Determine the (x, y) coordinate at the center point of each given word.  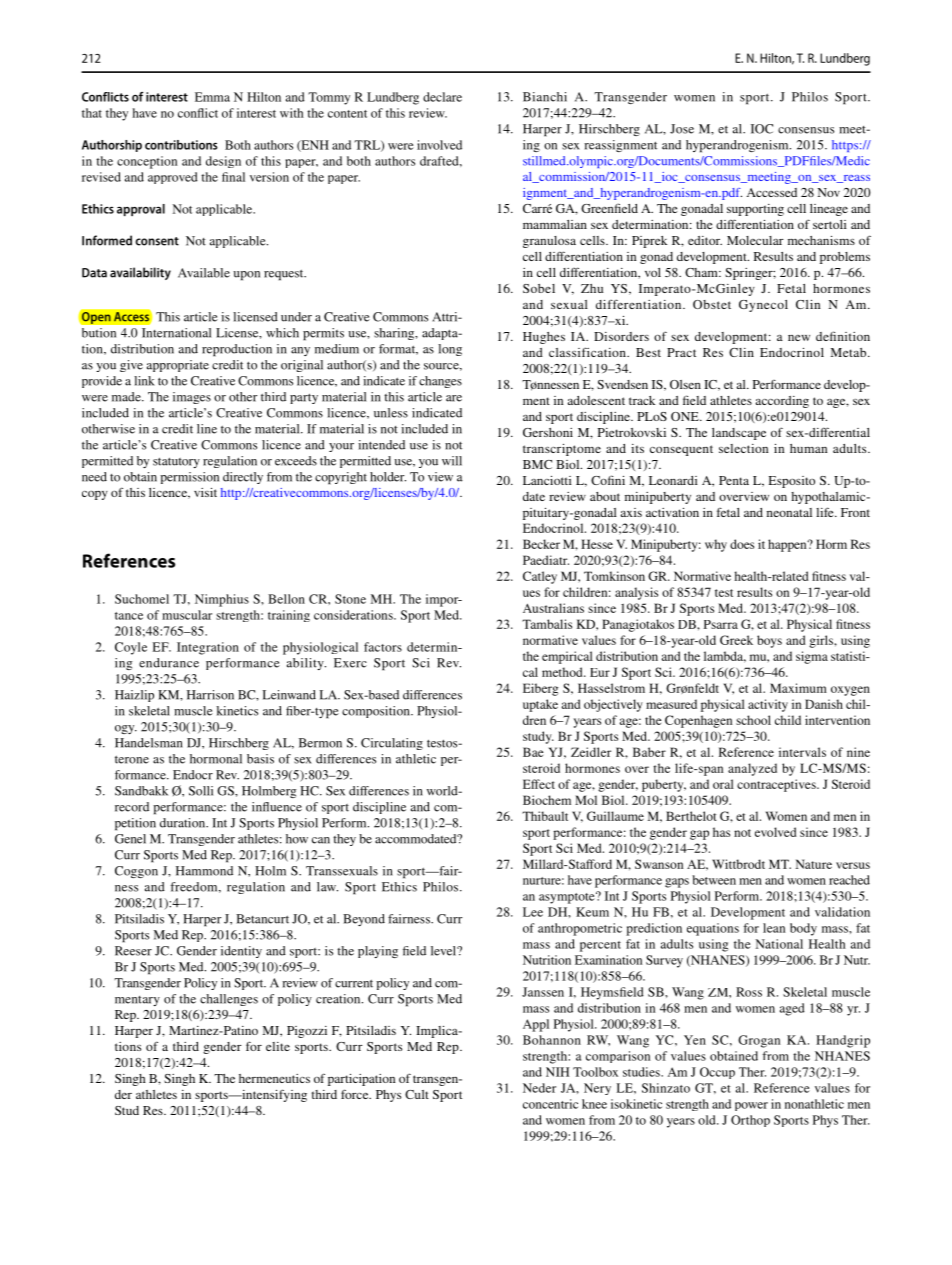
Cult (417, 1094)
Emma (212, 97)
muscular (187, 615)
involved (439, 145)
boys (769, 641)
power (751, 1106)
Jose (682, 129)
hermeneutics (274, 1078)
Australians (553, 608)
